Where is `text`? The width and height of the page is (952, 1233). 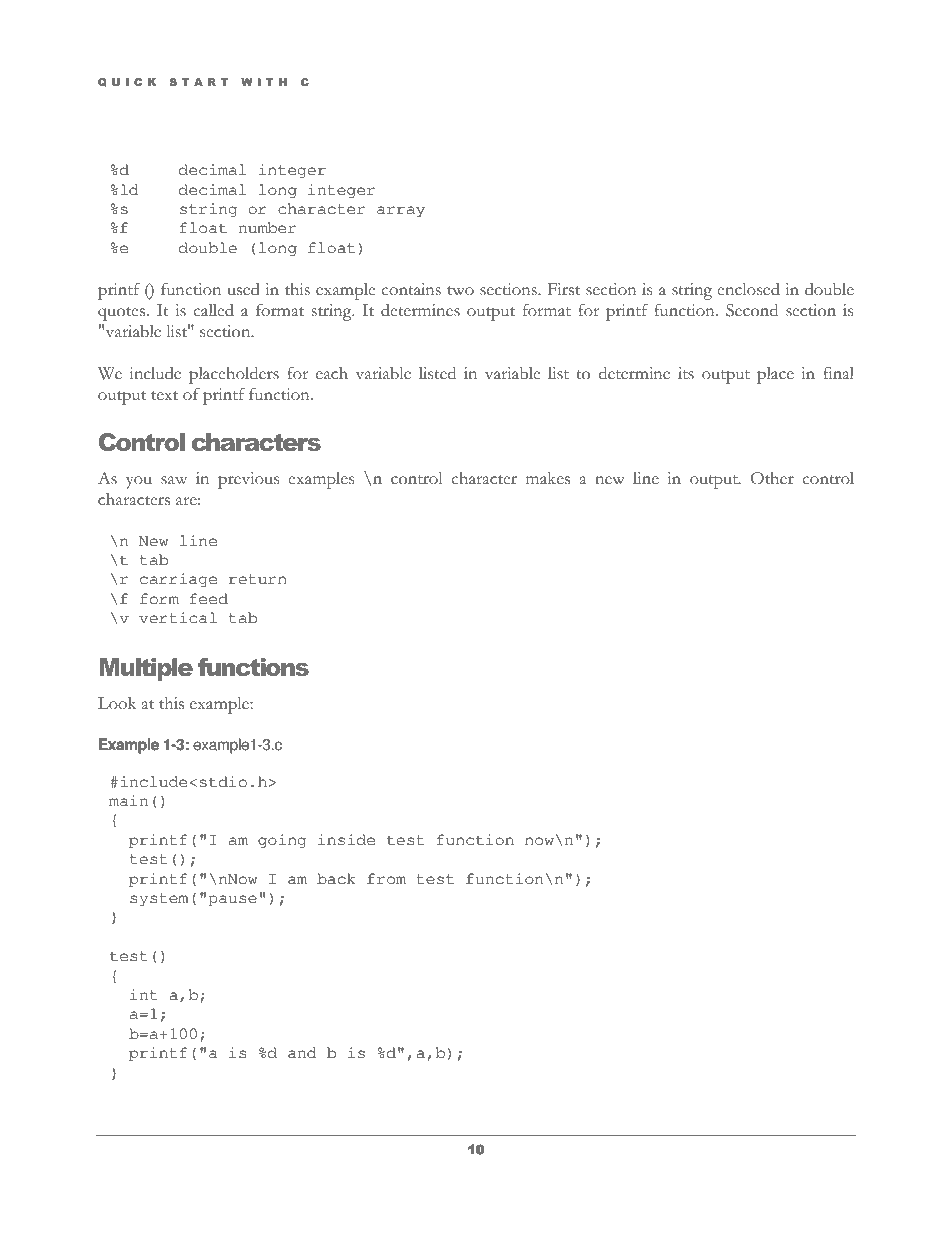 text is located at coordinates (164, 396).
